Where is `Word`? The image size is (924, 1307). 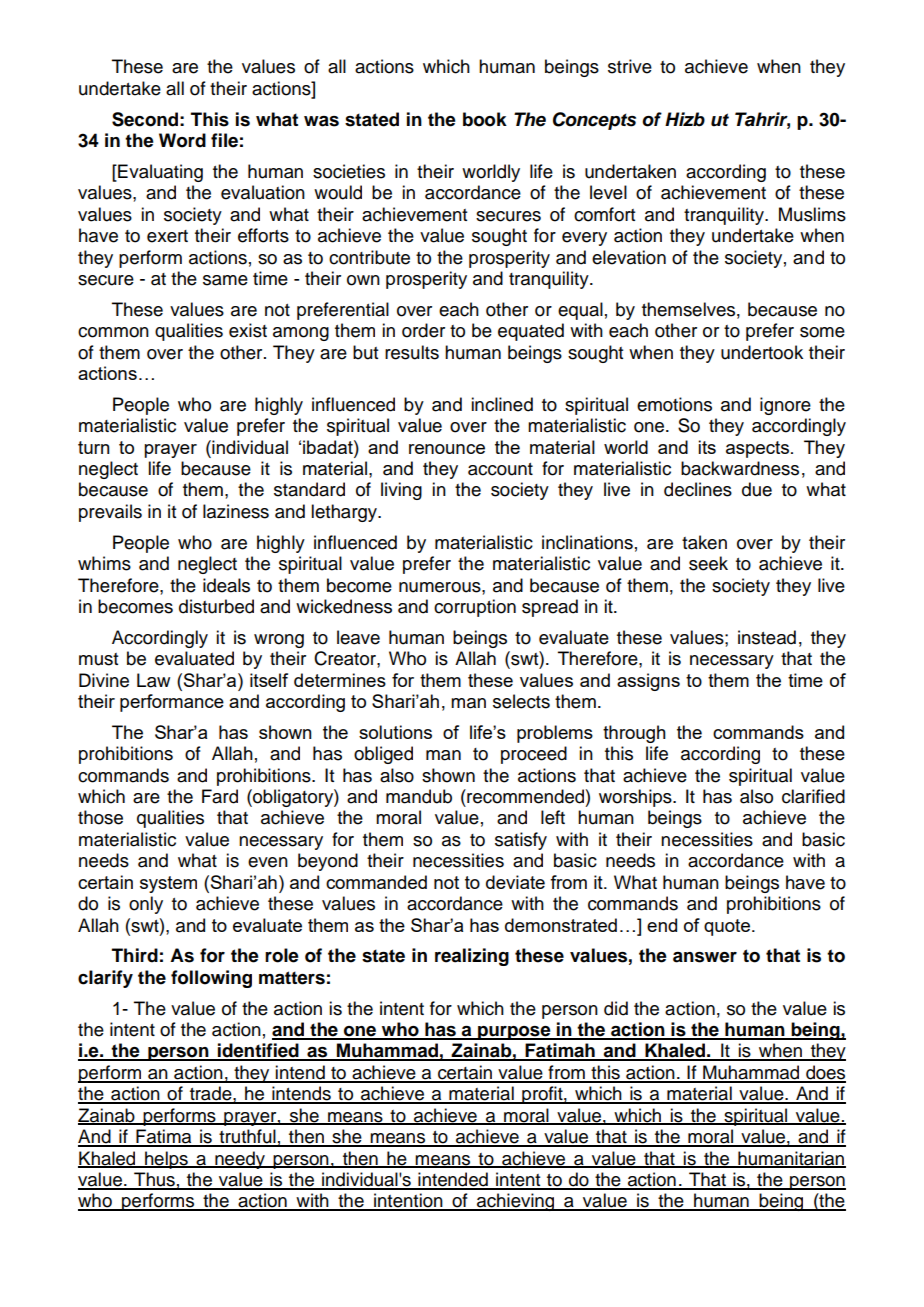 Word is located at coordinates (182, 140).
